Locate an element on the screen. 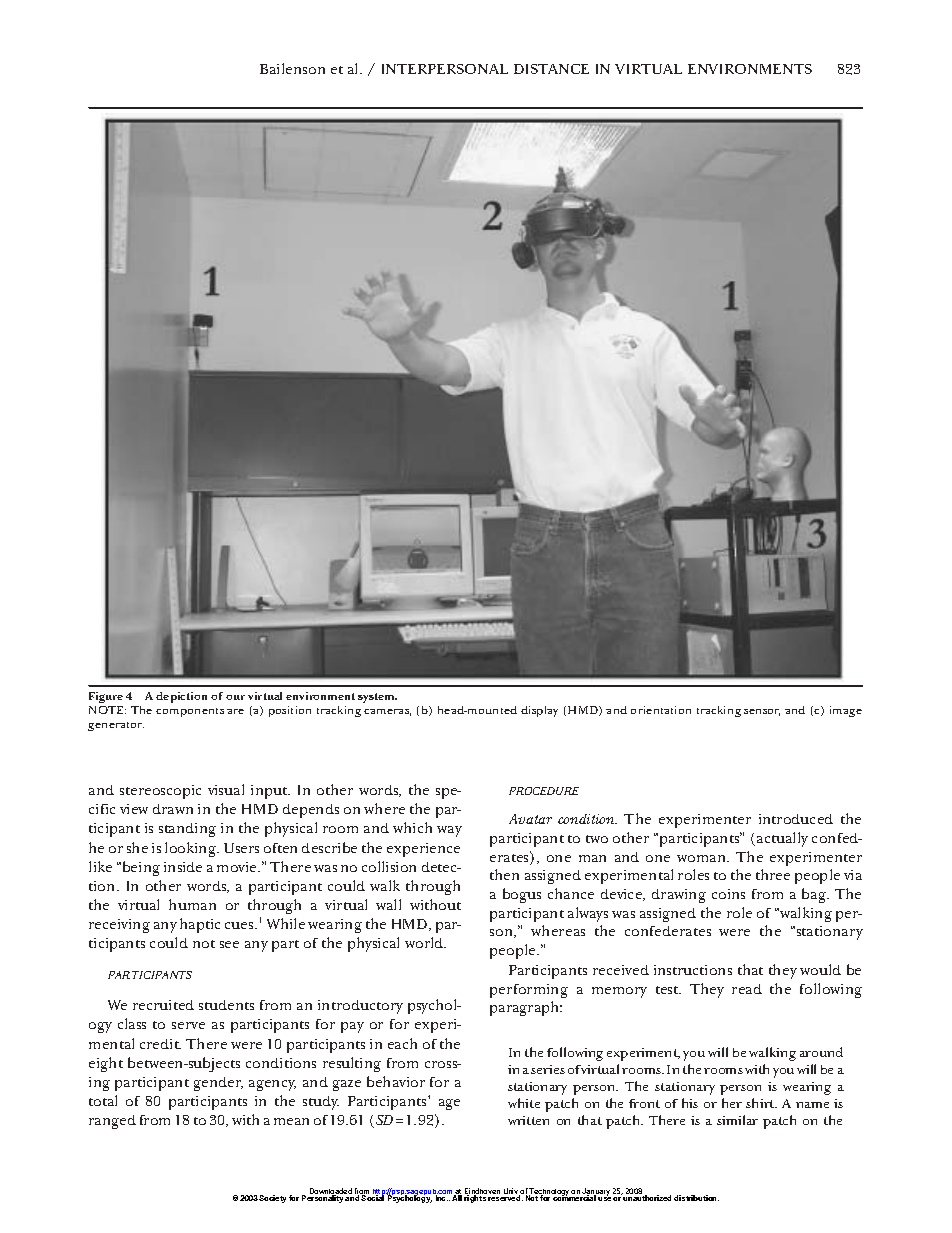  sensor is located at coordinates (762, 712).
